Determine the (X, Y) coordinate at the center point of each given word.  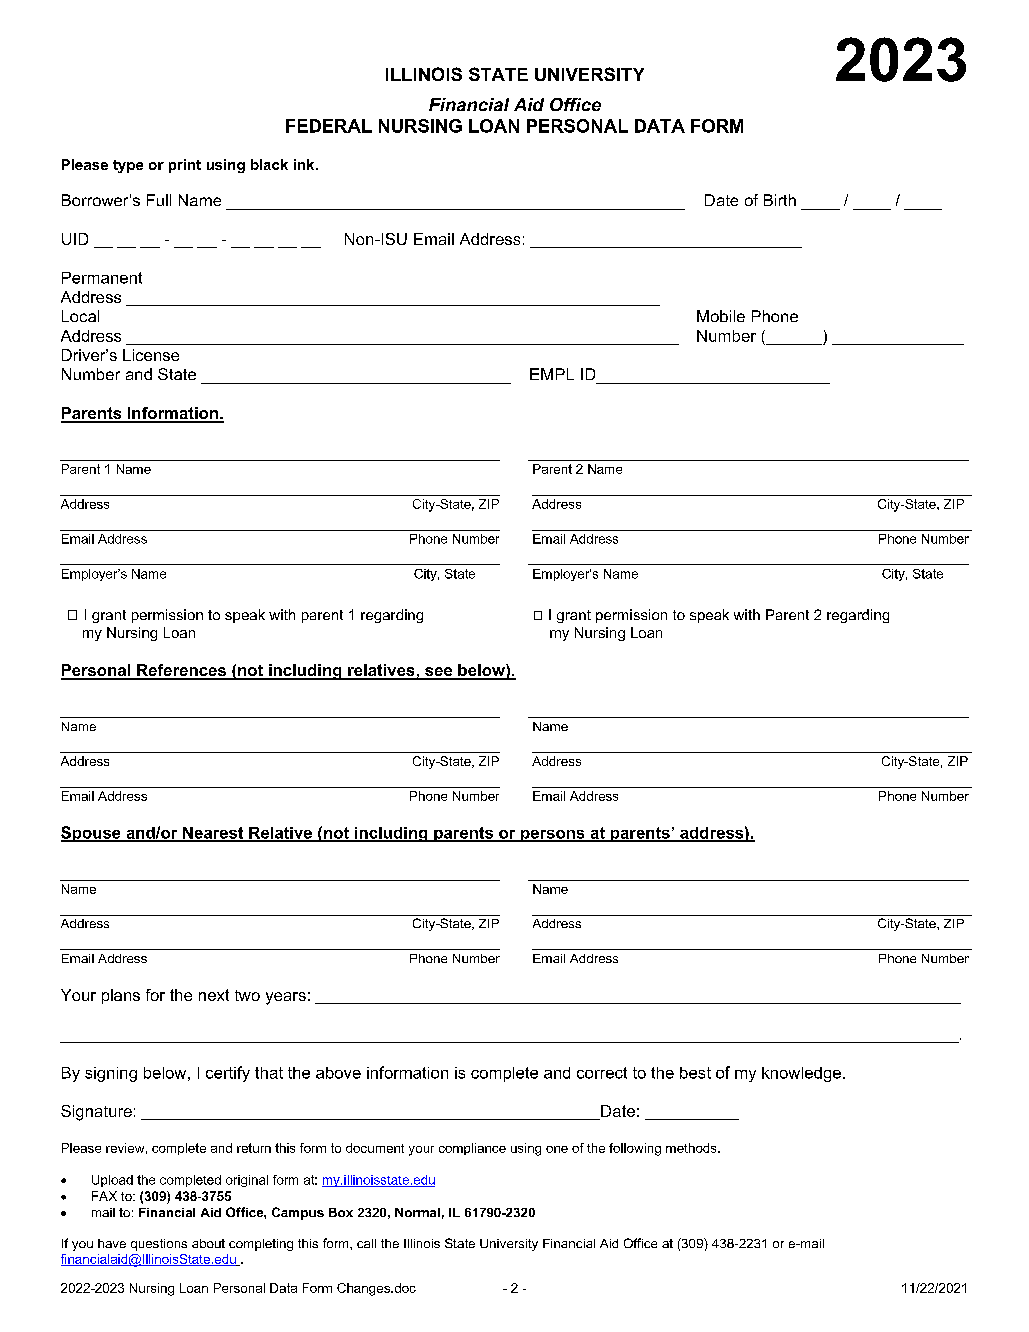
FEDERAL (329, 126)
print (185, 166)
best (695, 1073)
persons (553, 836)
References (181, 671)
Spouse (92, 834)
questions (159, 1245)
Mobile (721, 316)
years (286, 998)
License (151, 355)
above (338, 1073)
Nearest (213, 834)
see (439, 673)
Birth (780, 200)
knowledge (801, 1074)
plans (121, 996)
